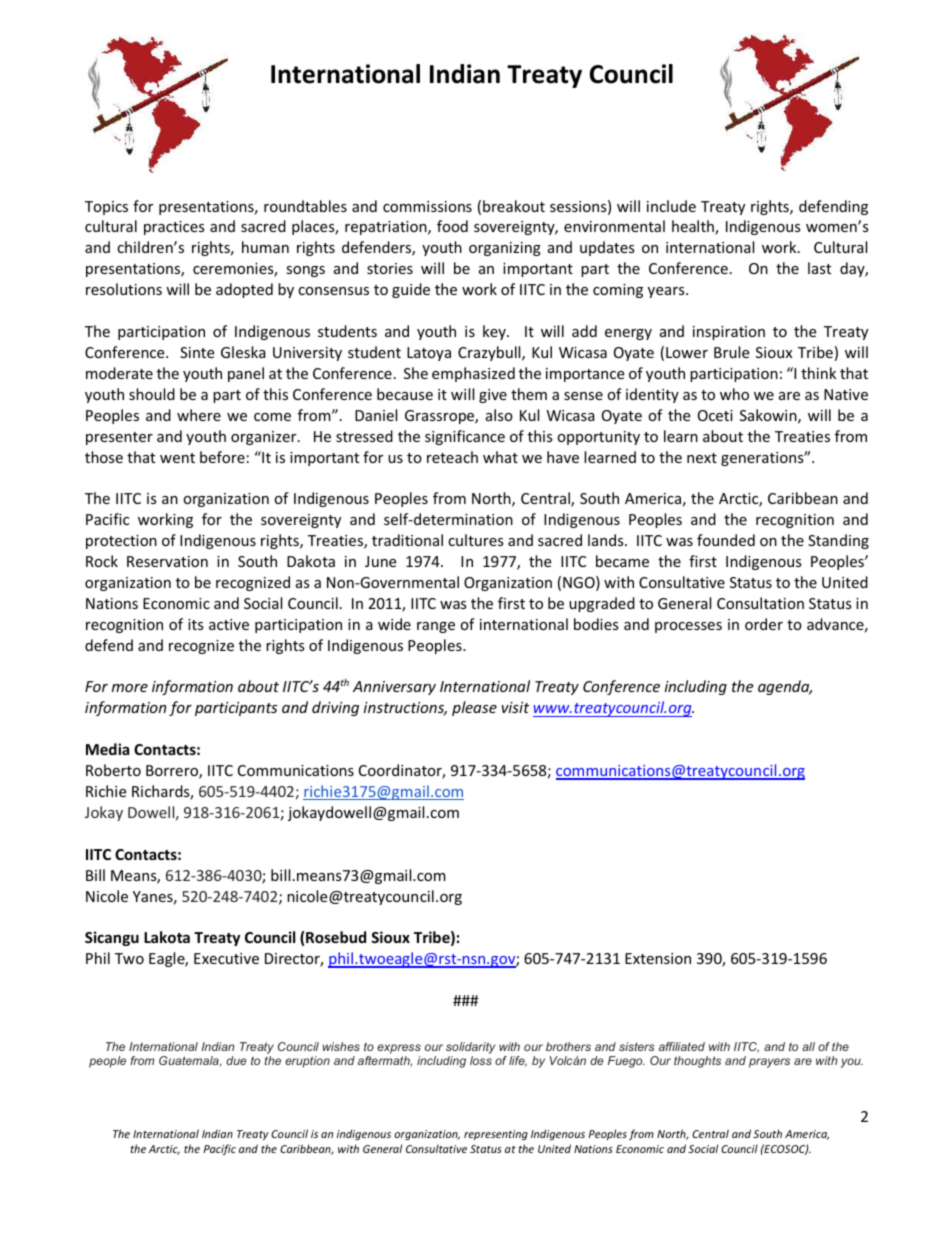  Describe the element at coordinates (694, 227) in the page. I see `health` at that location.
